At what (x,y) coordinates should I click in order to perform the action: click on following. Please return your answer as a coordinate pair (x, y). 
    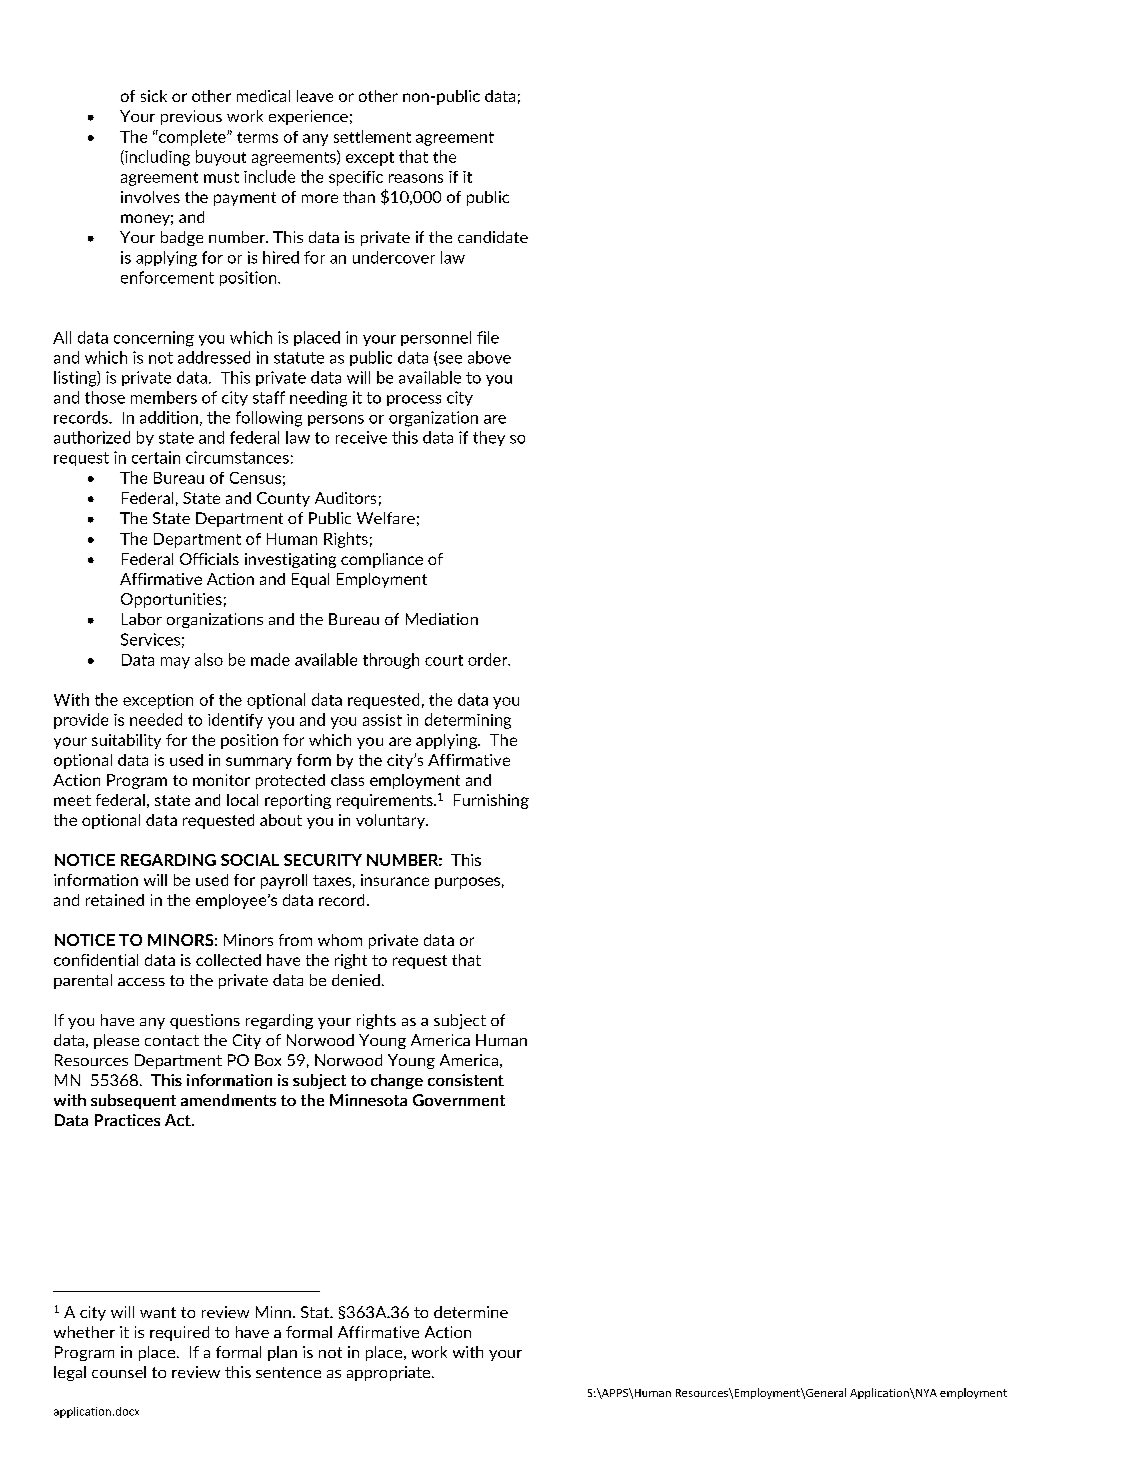
    Looking at the image, I should click on (269, 419).
